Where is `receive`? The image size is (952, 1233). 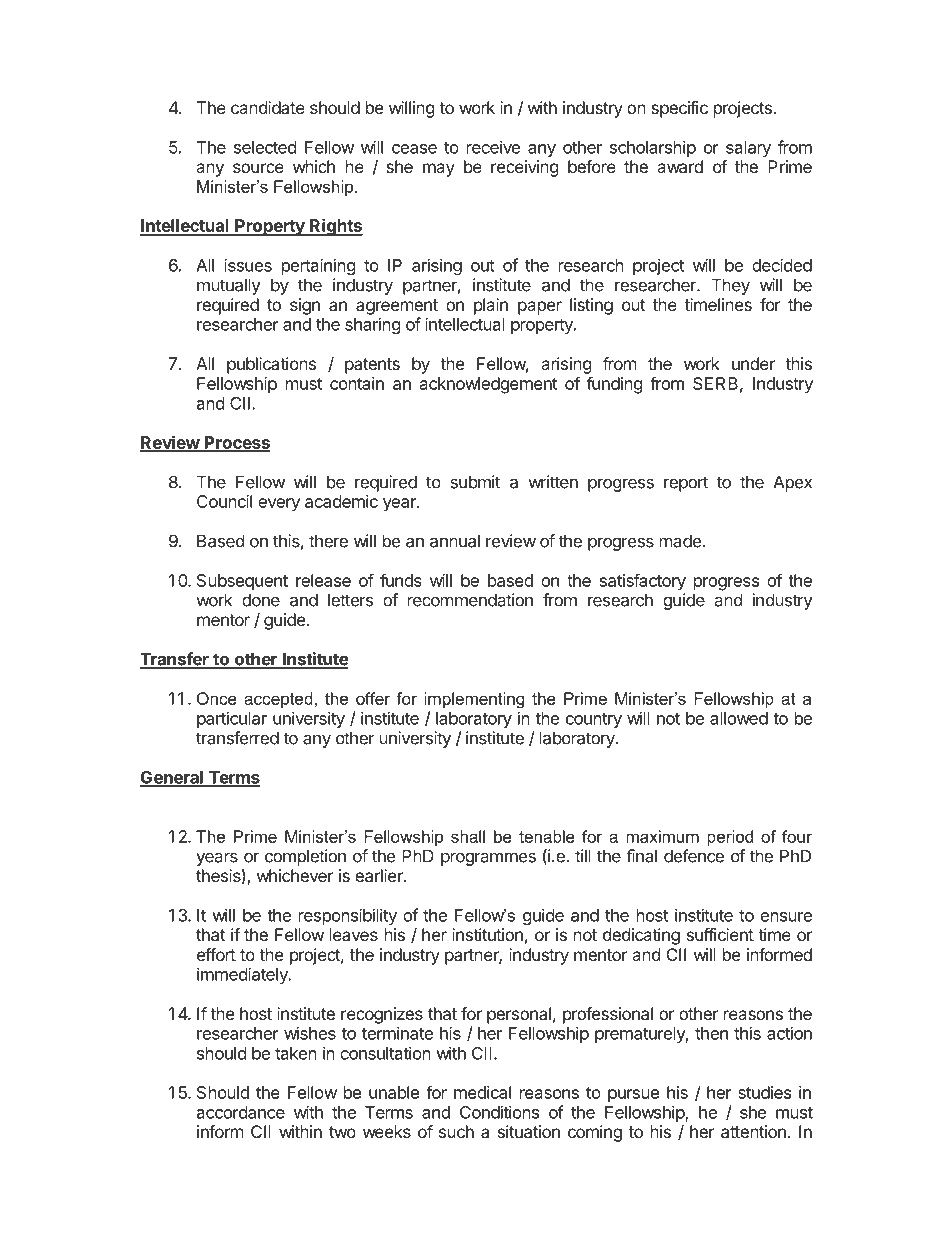 receive is located at coordinates (493, 147).
